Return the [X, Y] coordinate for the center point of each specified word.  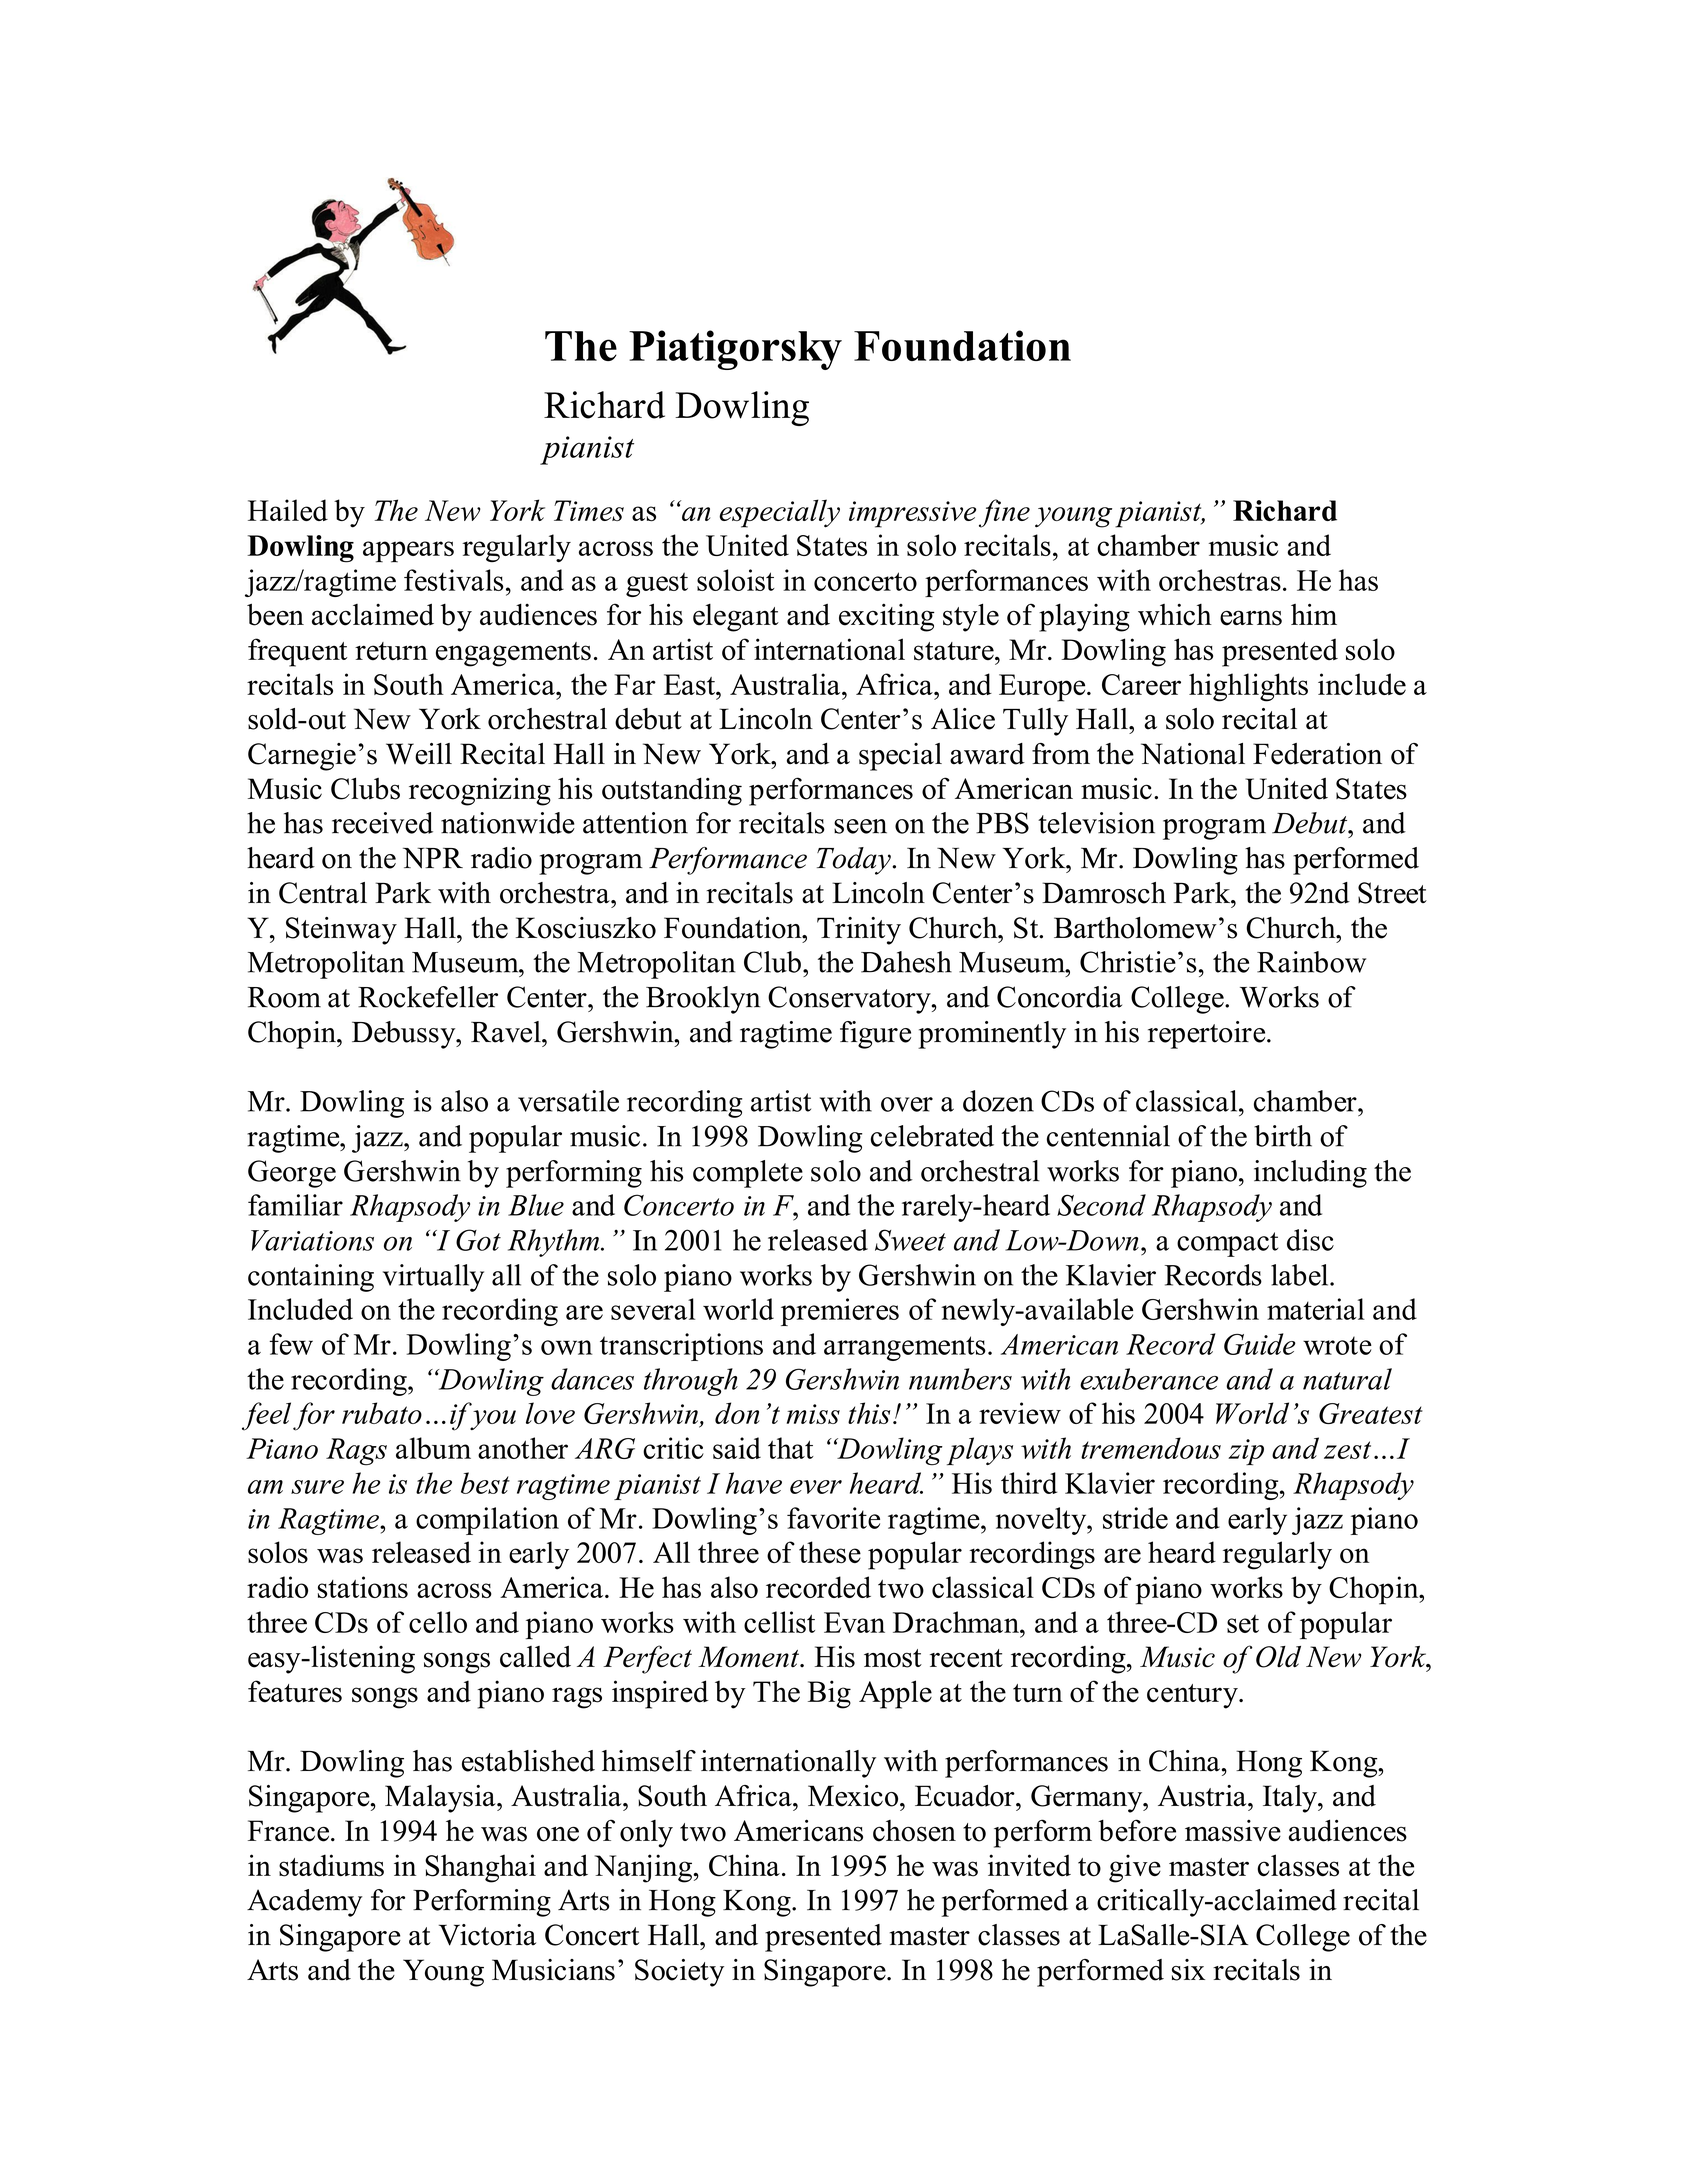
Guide [1260, 1344]
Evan [854, 1622]
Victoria [487, 1935]
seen [860, 826]
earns [1251, 618]
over [907, 1104]
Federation [1317, 754]
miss [813, 1414]
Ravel [507, 1032]
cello [438, 1622]
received [382, 823]
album [433, 1448]
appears [408, 552]
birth [1283, 1136]
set [1243, 1624]
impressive [912, 514]
